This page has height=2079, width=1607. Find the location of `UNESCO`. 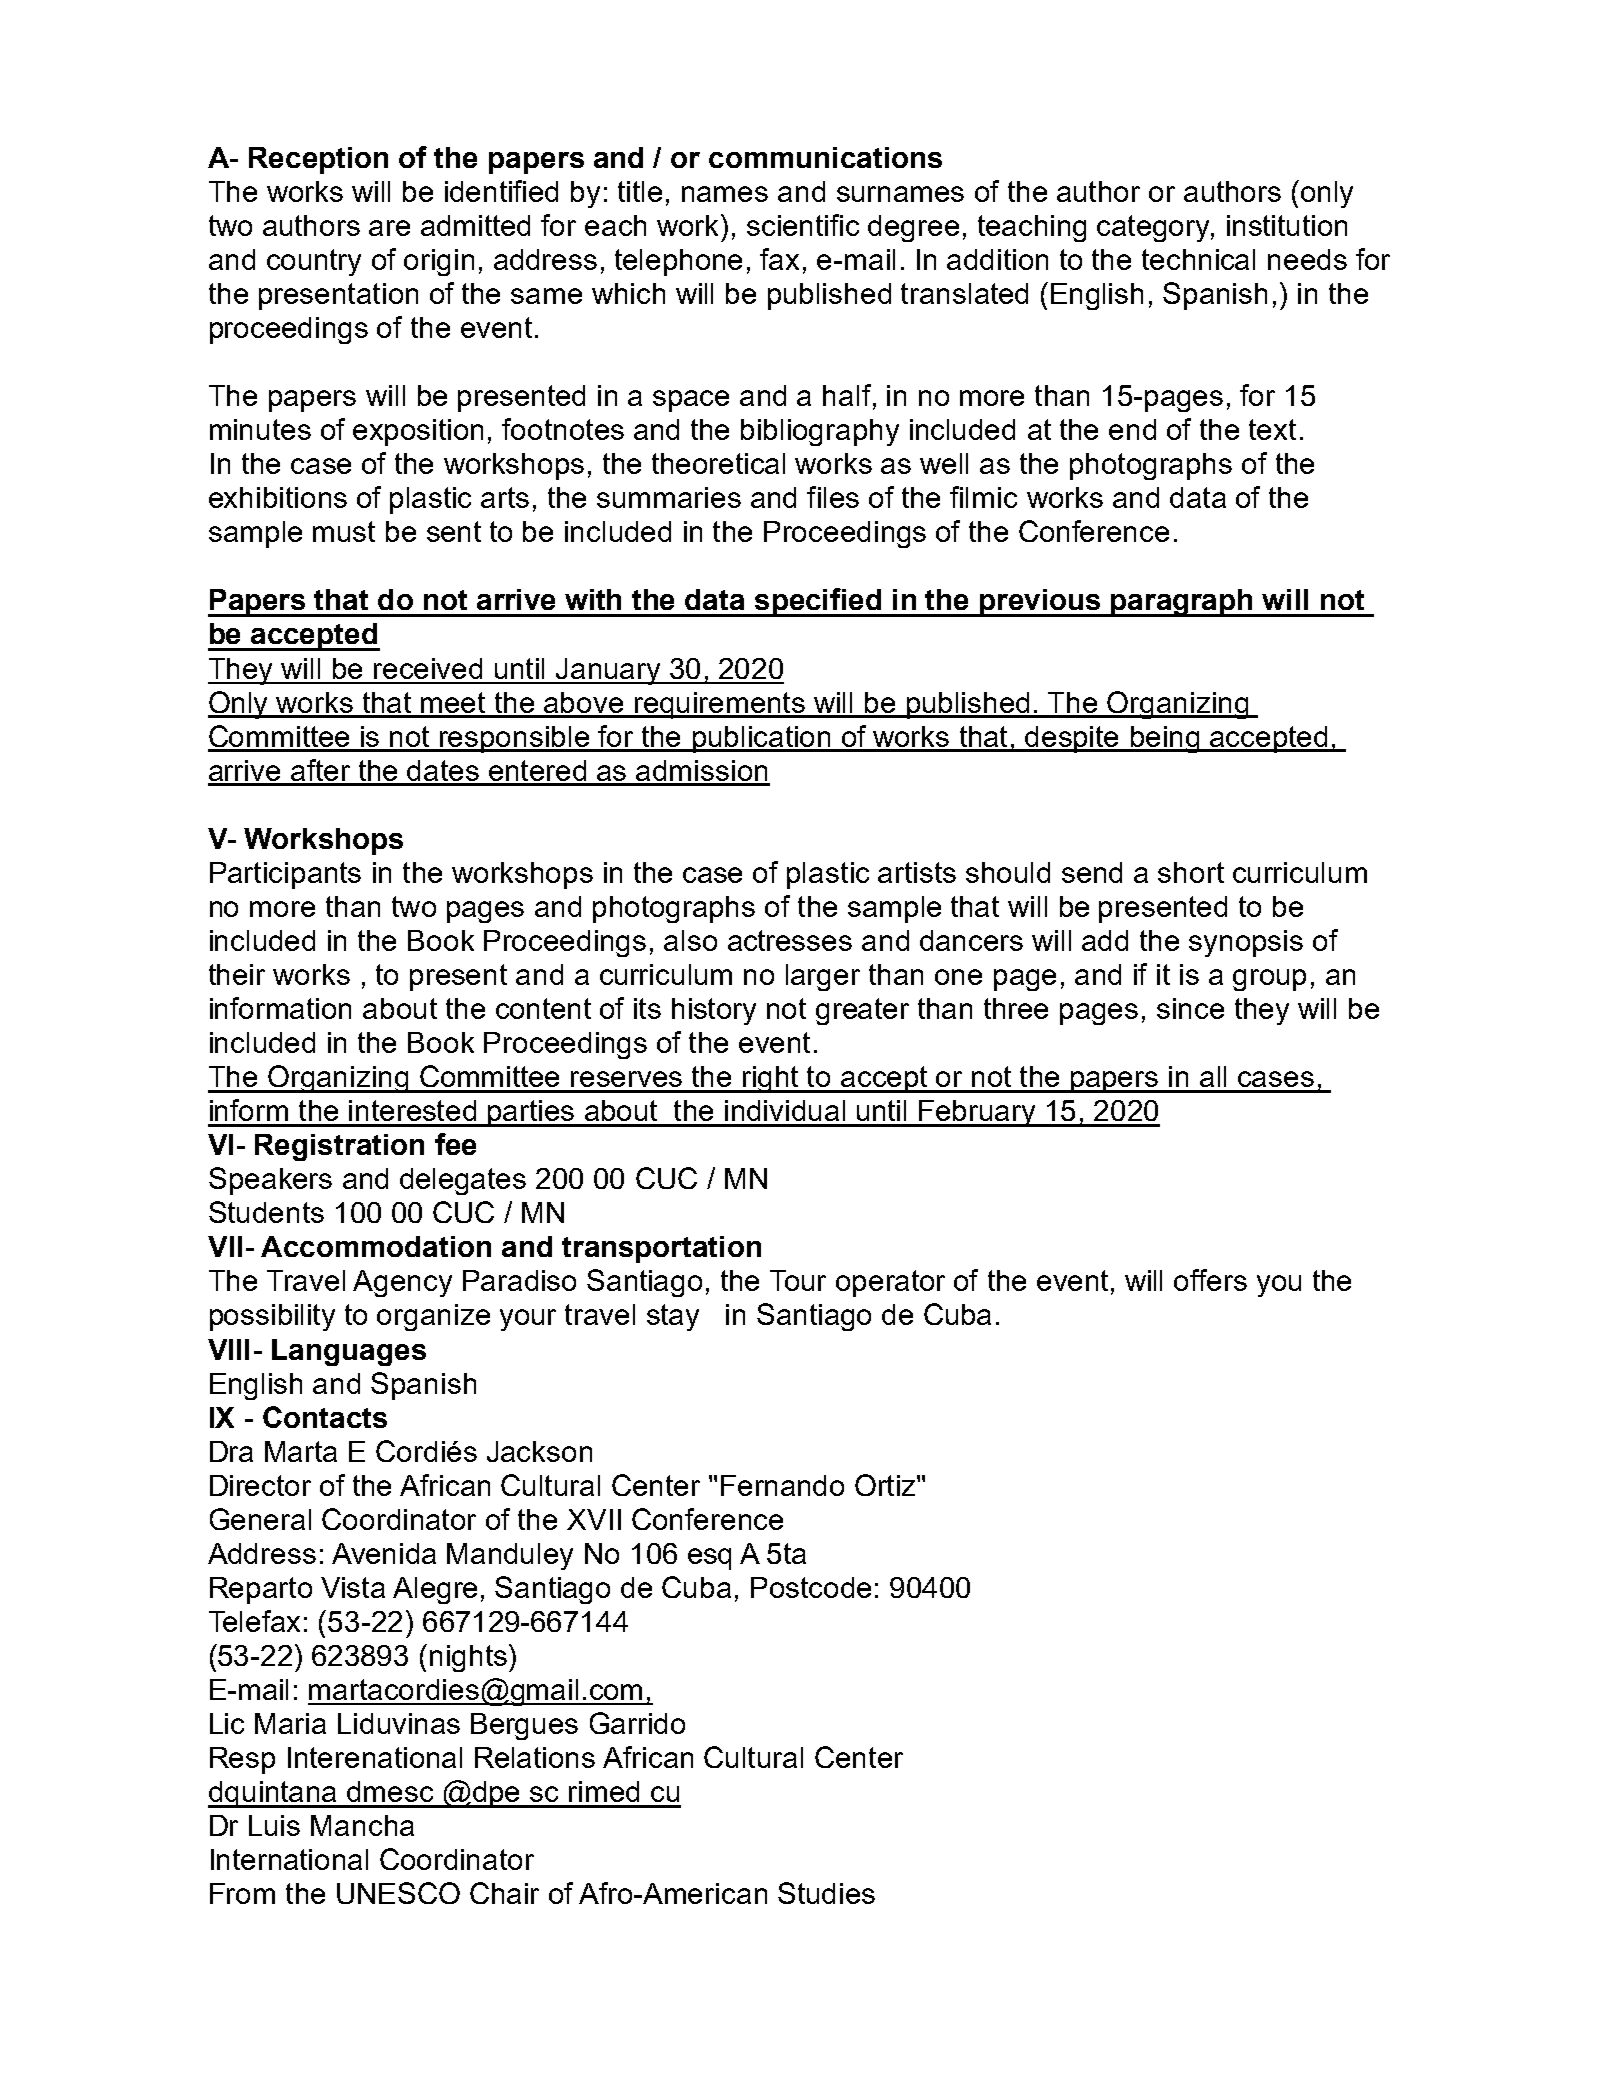

UNESCO is located at coordinates (398, 1893).
